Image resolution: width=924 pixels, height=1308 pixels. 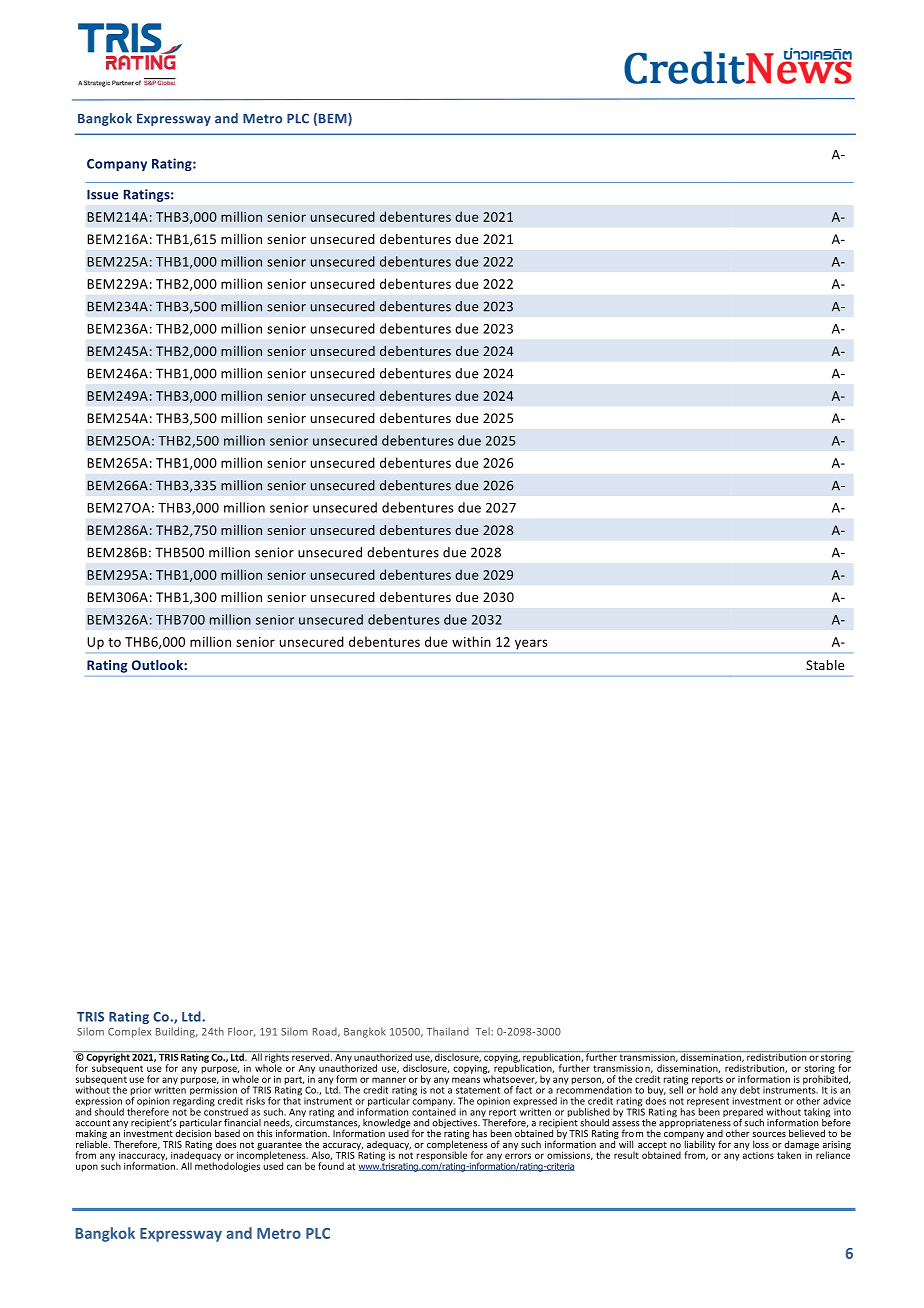 What do you see at coordinates (448, 1031) in the document?
I see `Thailand` at bounding box center [448, 1031].
